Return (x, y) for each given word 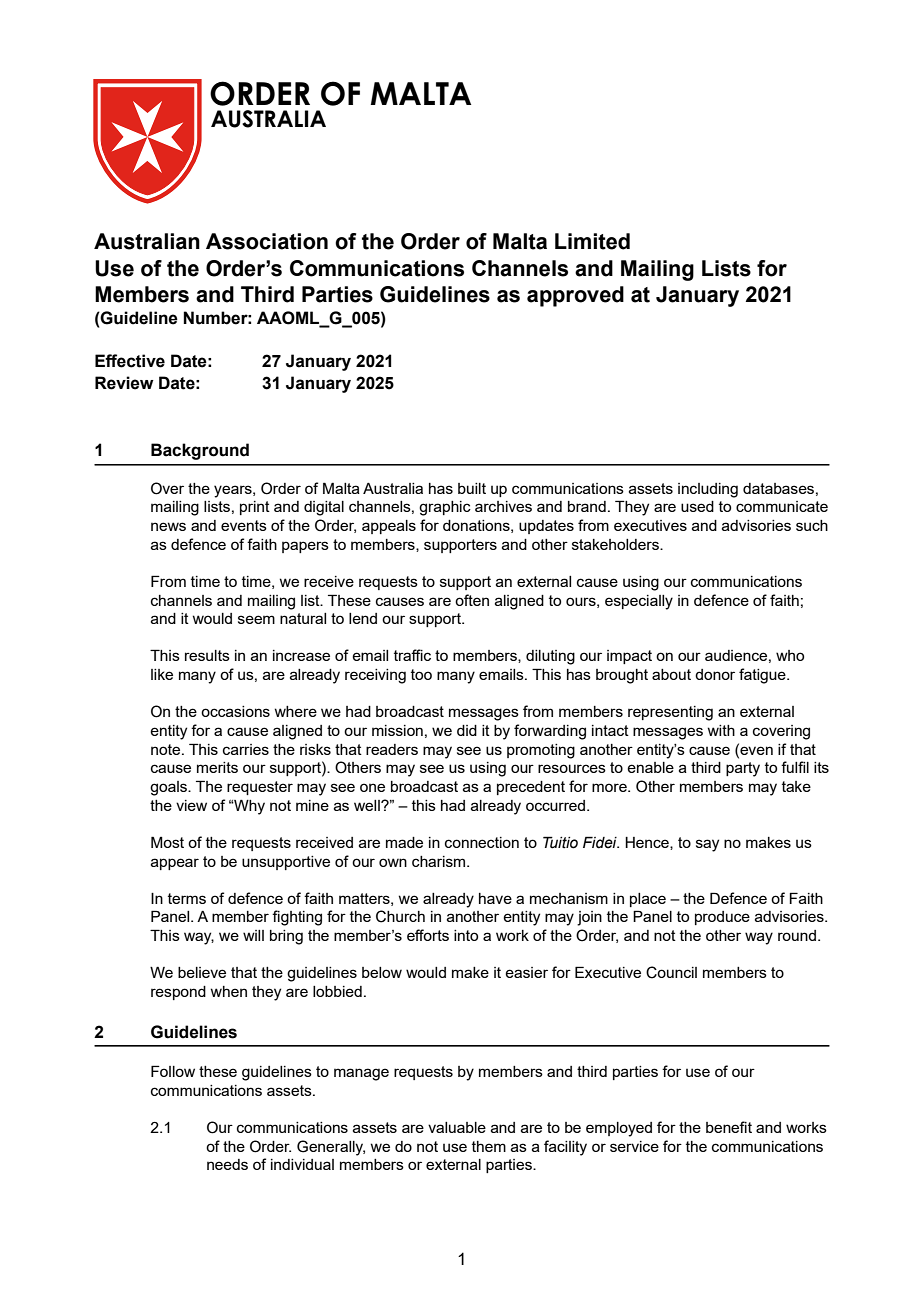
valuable (457, 1127)
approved (575, 296)
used (697, 506)
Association (267, 241)
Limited (592, 241)
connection (482, 842)
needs (227, 1164)
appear (175, 864)
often (472, 600)
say (707, 845)
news (168, 526)
